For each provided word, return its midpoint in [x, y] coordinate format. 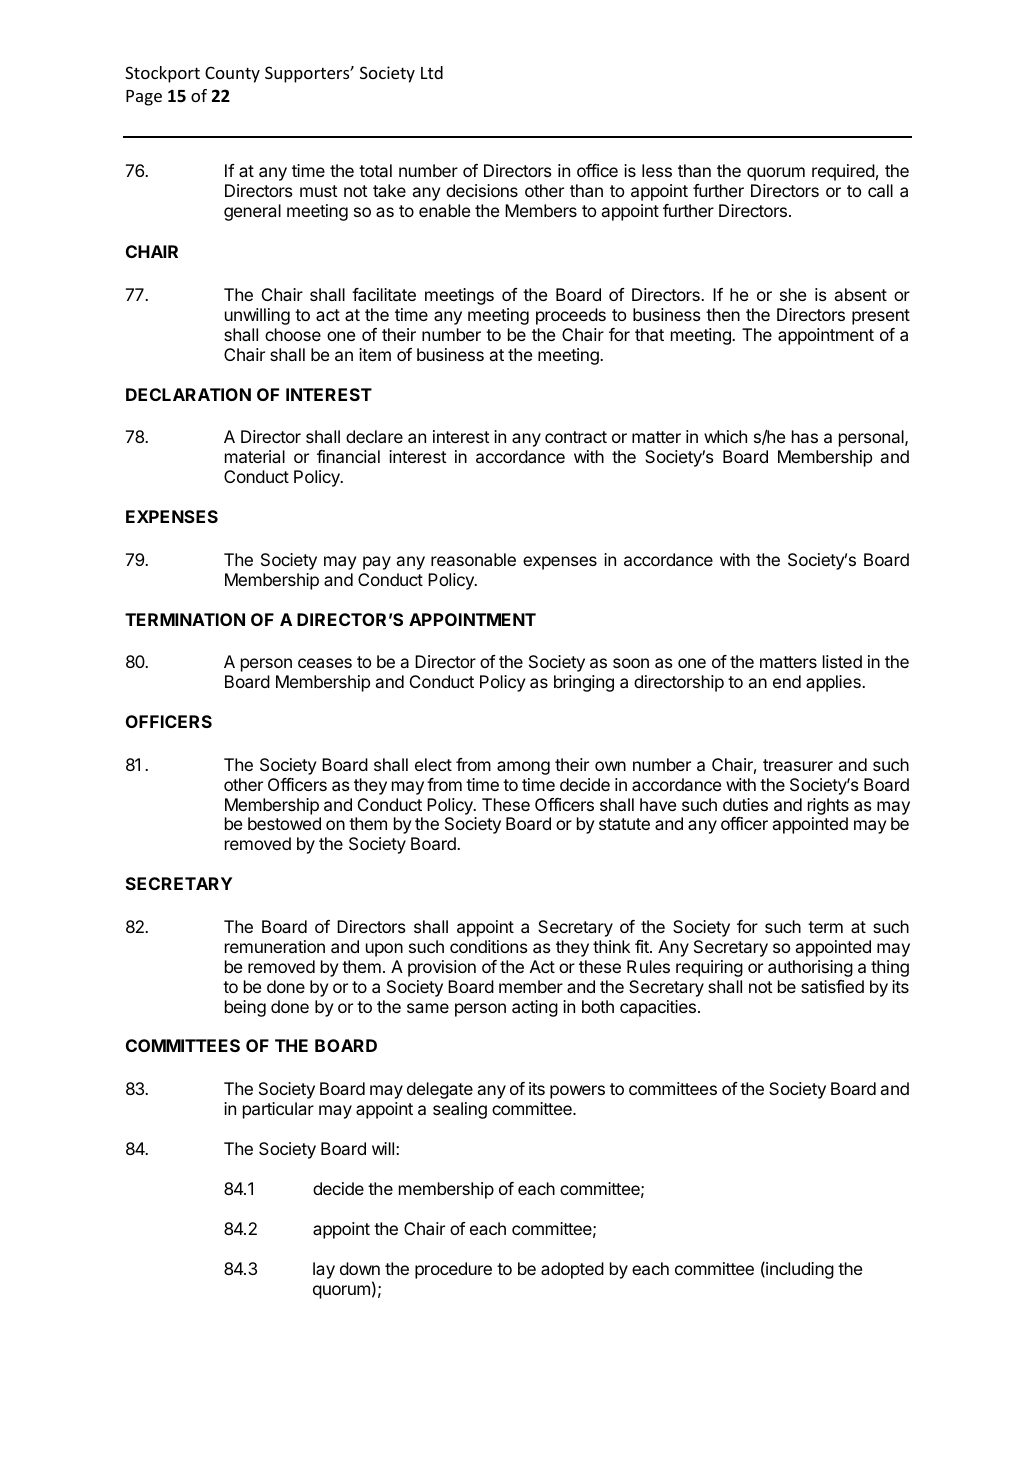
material [255, 456]
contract [576, 437]
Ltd [432, 72]
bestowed [284, 823]
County [232, 74]
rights [828, 806]
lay [324, 1270]
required [843, 172]
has [805, 436]
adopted [572, 1270]
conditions [489, 946]
